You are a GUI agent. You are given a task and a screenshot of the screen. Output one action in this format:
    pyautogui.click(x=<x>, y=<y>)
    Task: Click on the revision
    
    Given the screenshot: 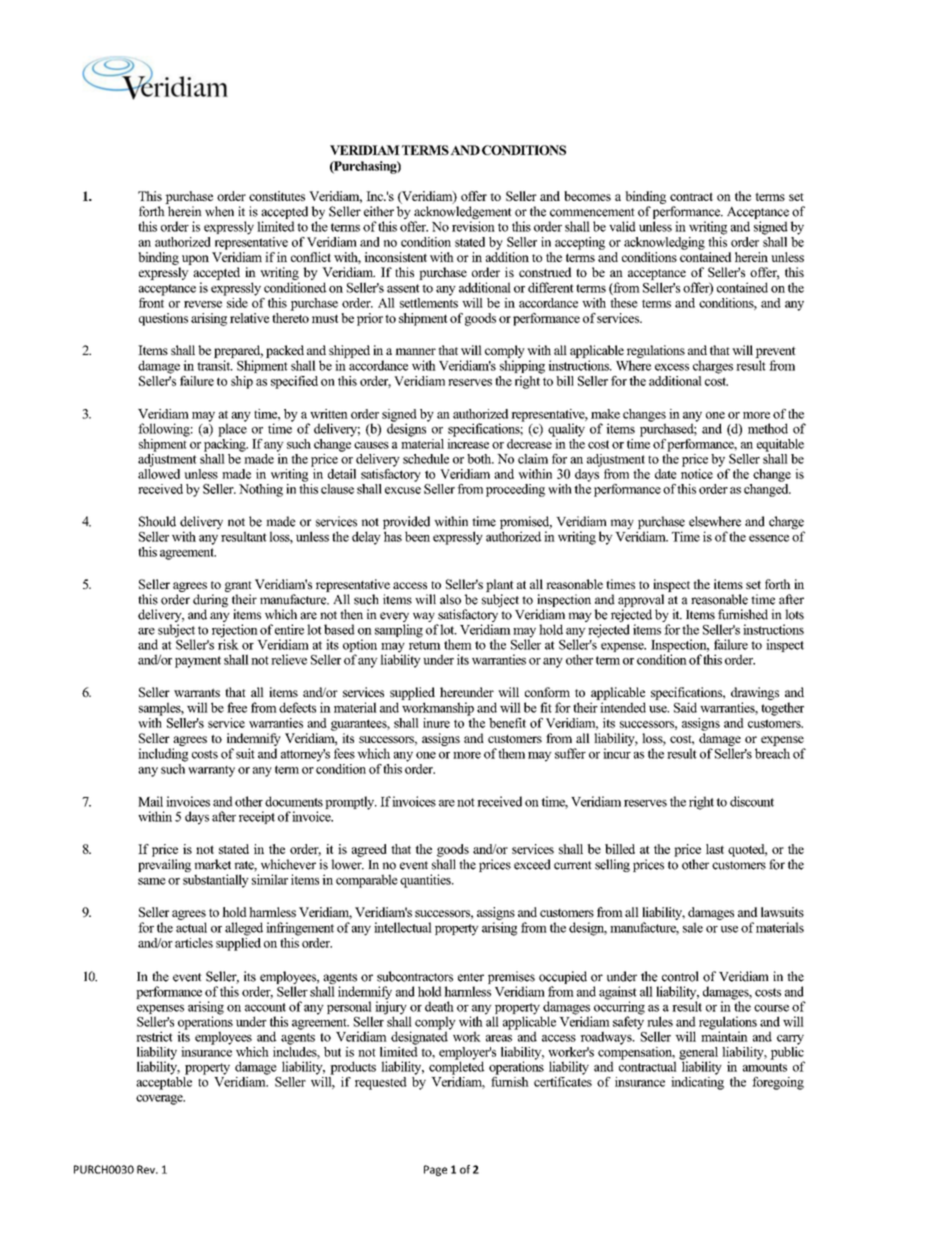 What is the action you would take?
    pyautogui.click(x=473, y=226)
